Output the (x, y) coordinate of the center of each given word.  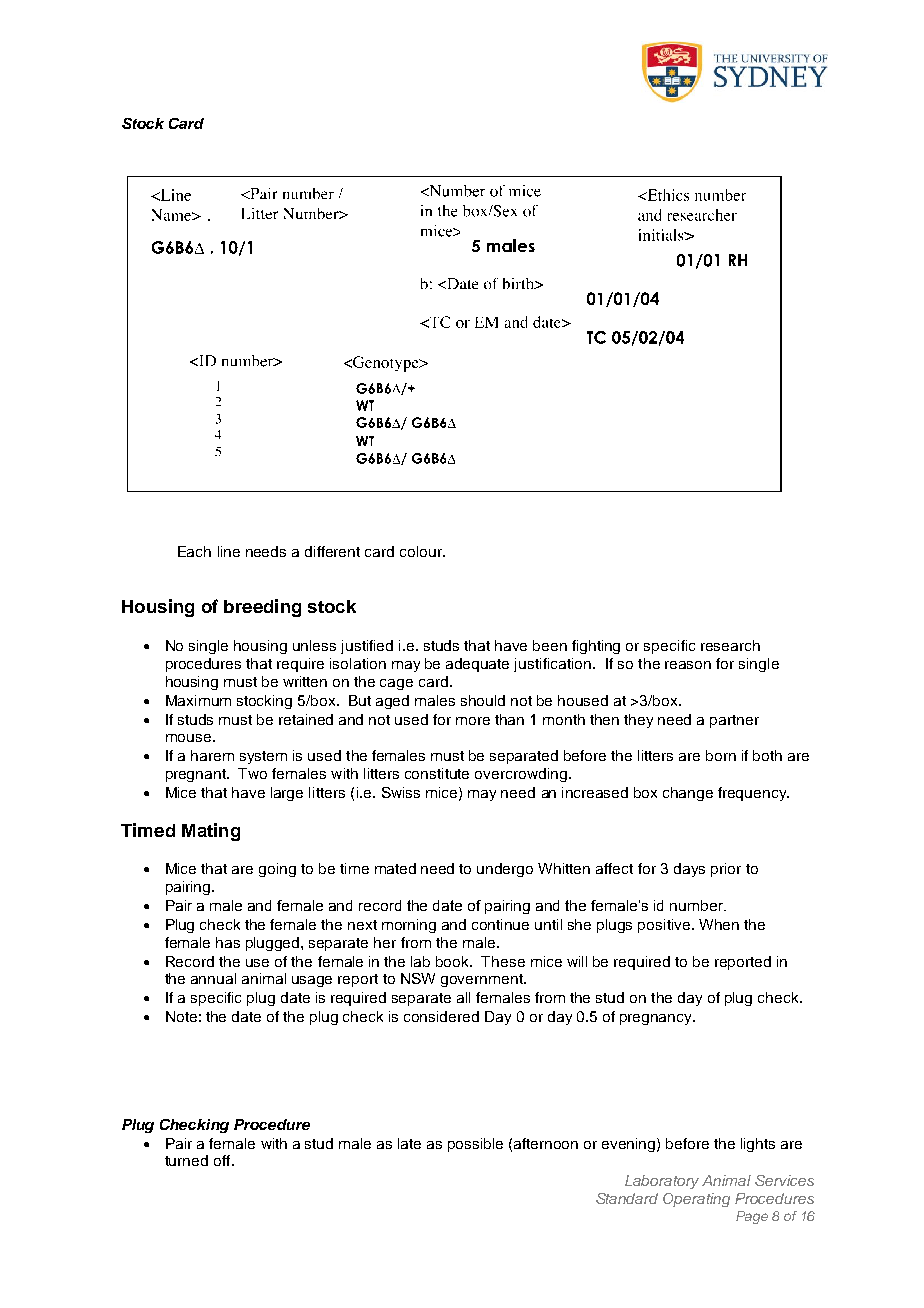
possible (475, 1145)
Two (252, 773)
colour (422, 551)
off (223, 1160)
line (229, 551)
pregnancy (657, 1019)
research (730, 645)
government (483, 980)
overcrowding (521, 775)
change (688, 794)
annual (213, 978)
